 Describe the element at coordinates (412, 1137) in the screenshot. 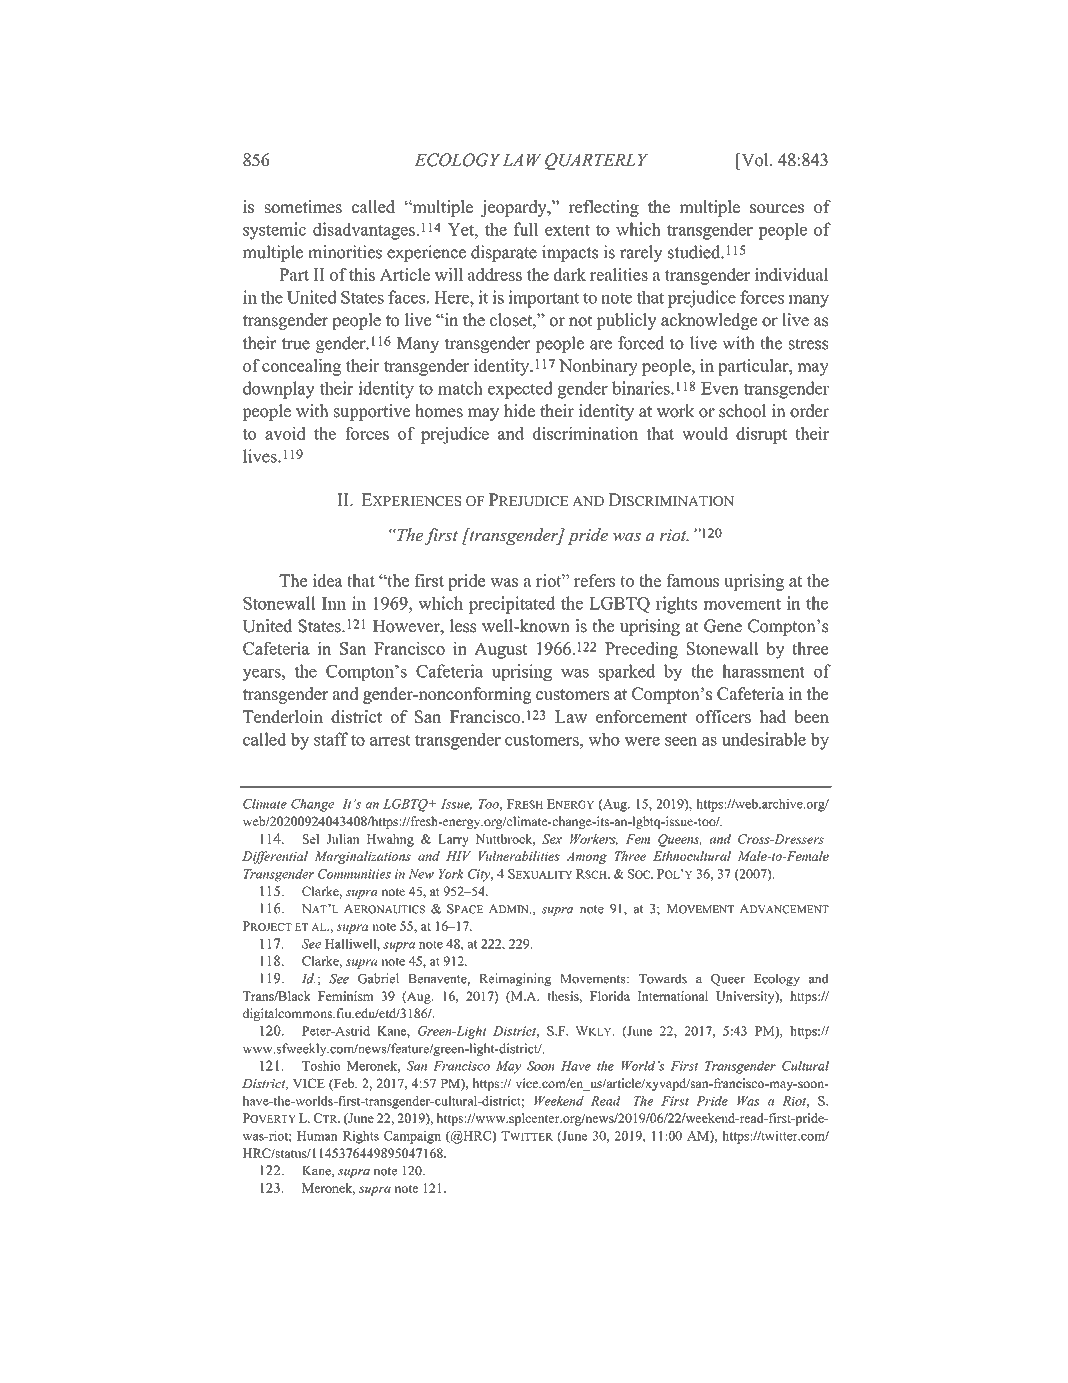

I see `Campaign` at that location.
